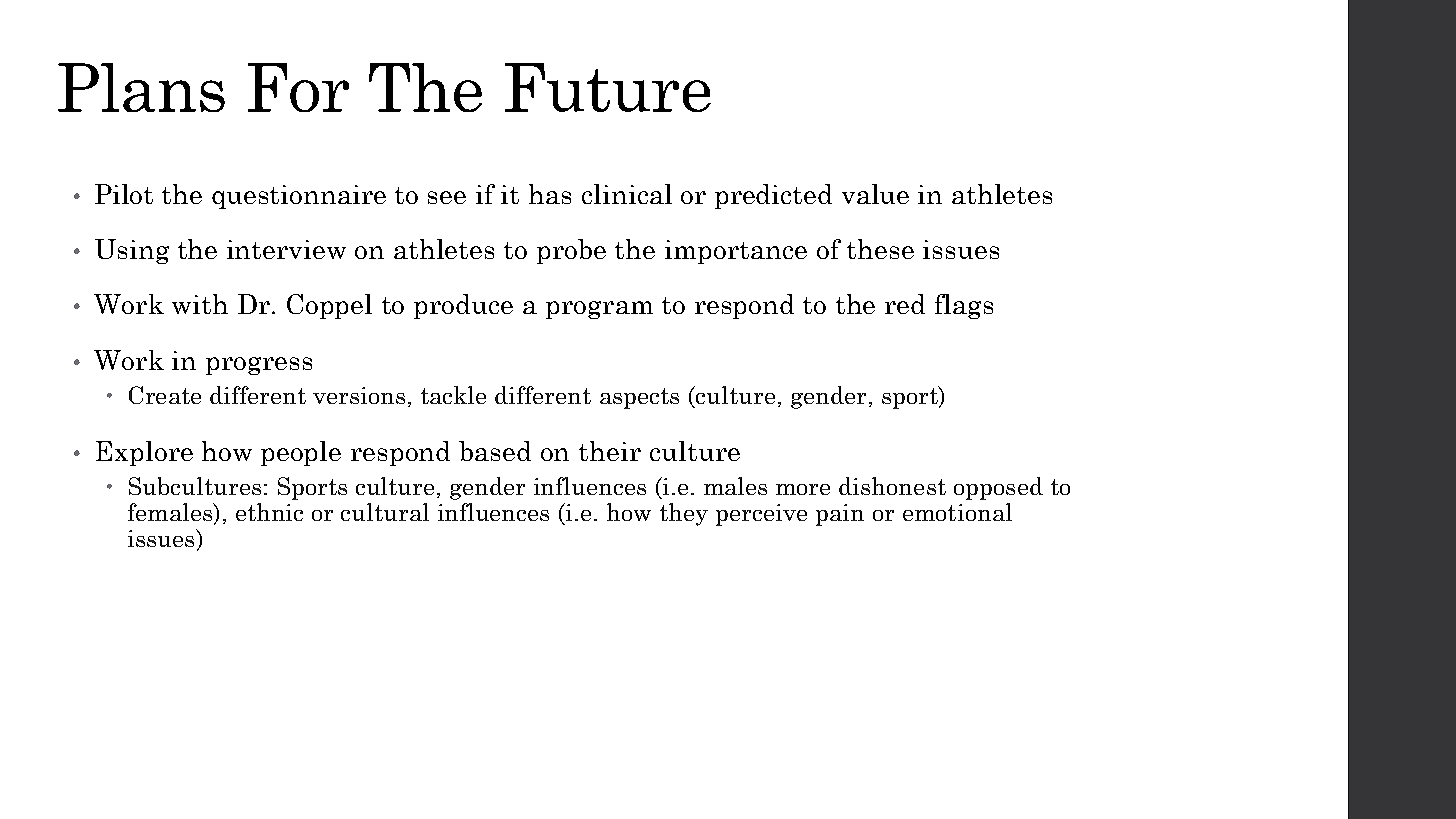 Image resolution: width=1456 pixels, height=819 pixels. What do you see at coordinates (259, 366) in the screenshot?
I see `progress` at bounding box center [259, 366].
